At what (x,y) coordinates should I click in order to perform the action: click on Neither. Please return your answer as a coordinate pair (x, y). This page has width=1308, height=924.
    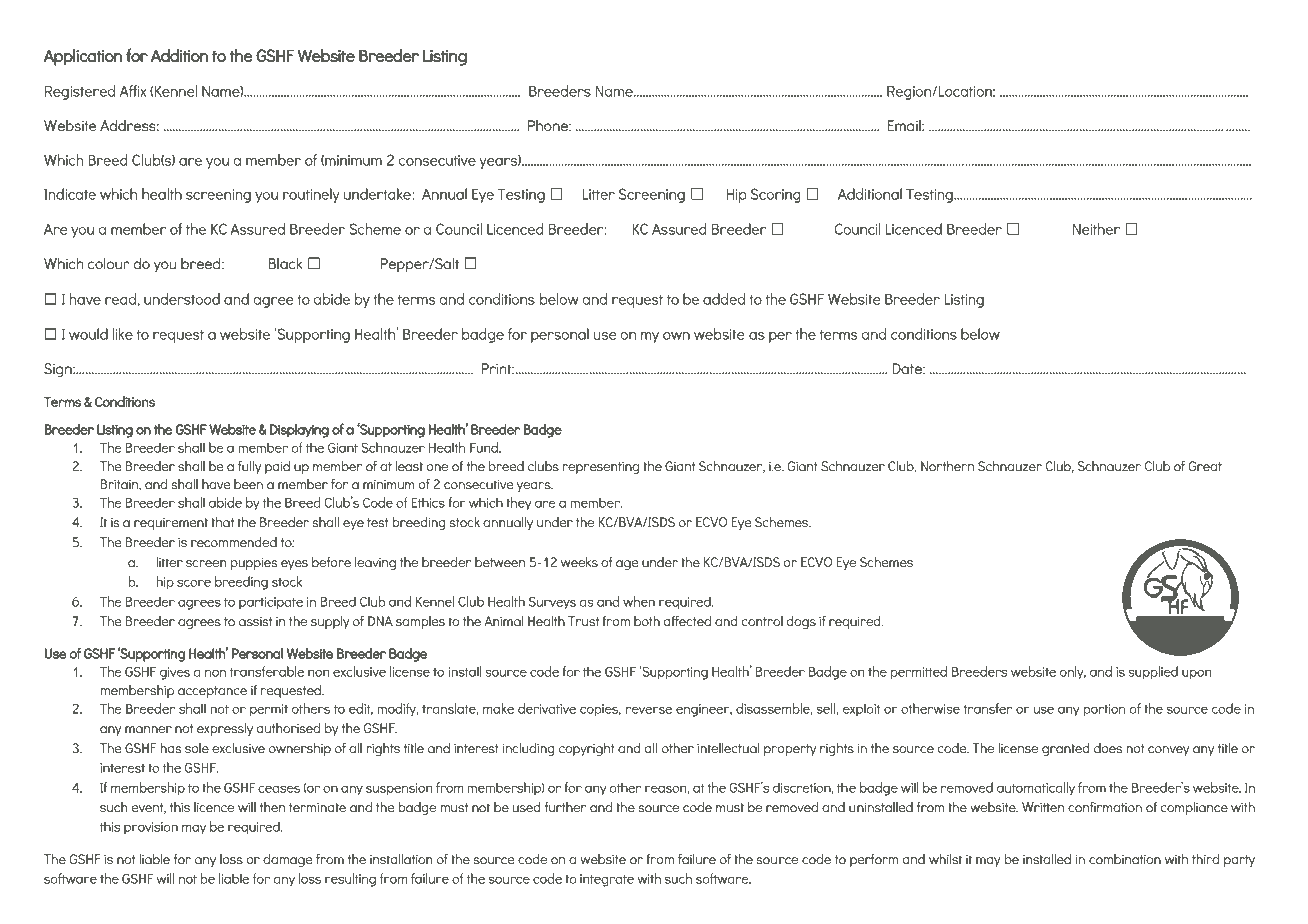
    Looking at the image, I should click on (1096, 229).
